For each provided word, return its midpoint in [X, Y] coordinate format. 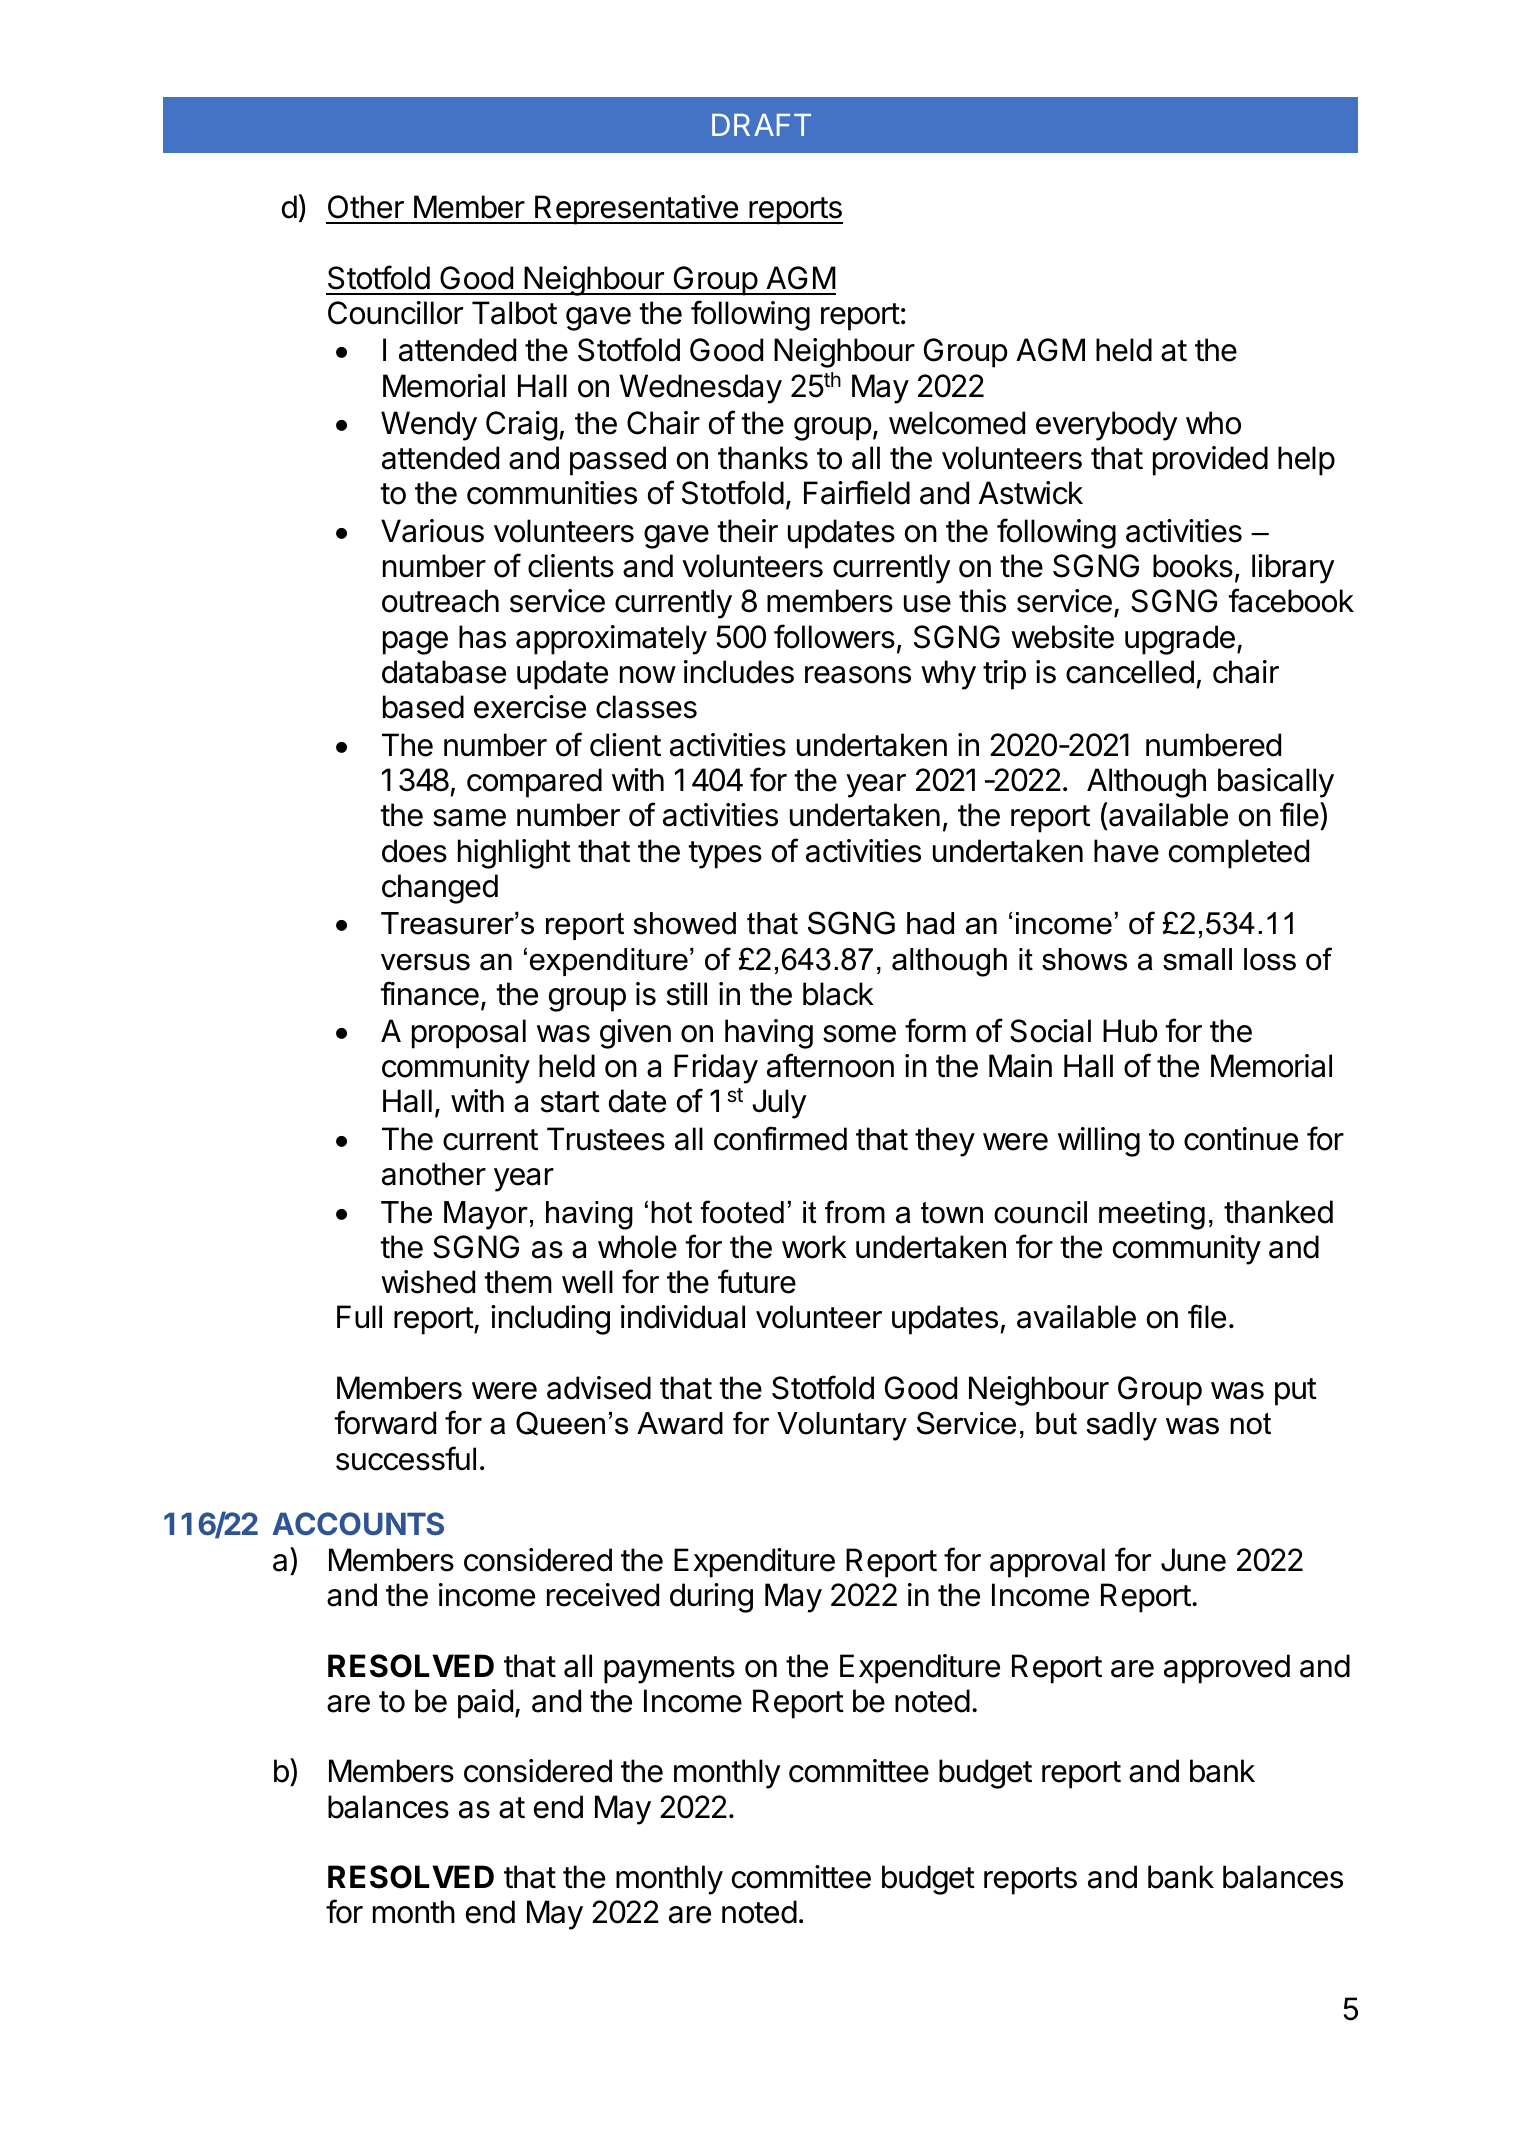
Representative [636, 210]
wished [428, 1282]
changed [440, 889]
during [711, 1598]
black [838, 994]
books [1193, 566]
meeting [1152, 1215]
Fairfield [857, 492]
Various [432, 531]
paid [485, 1704]
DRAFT [761, 125]
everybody [1107, 426]
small [1197, 959]
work [814, 1247]
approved [1227, 1669]
